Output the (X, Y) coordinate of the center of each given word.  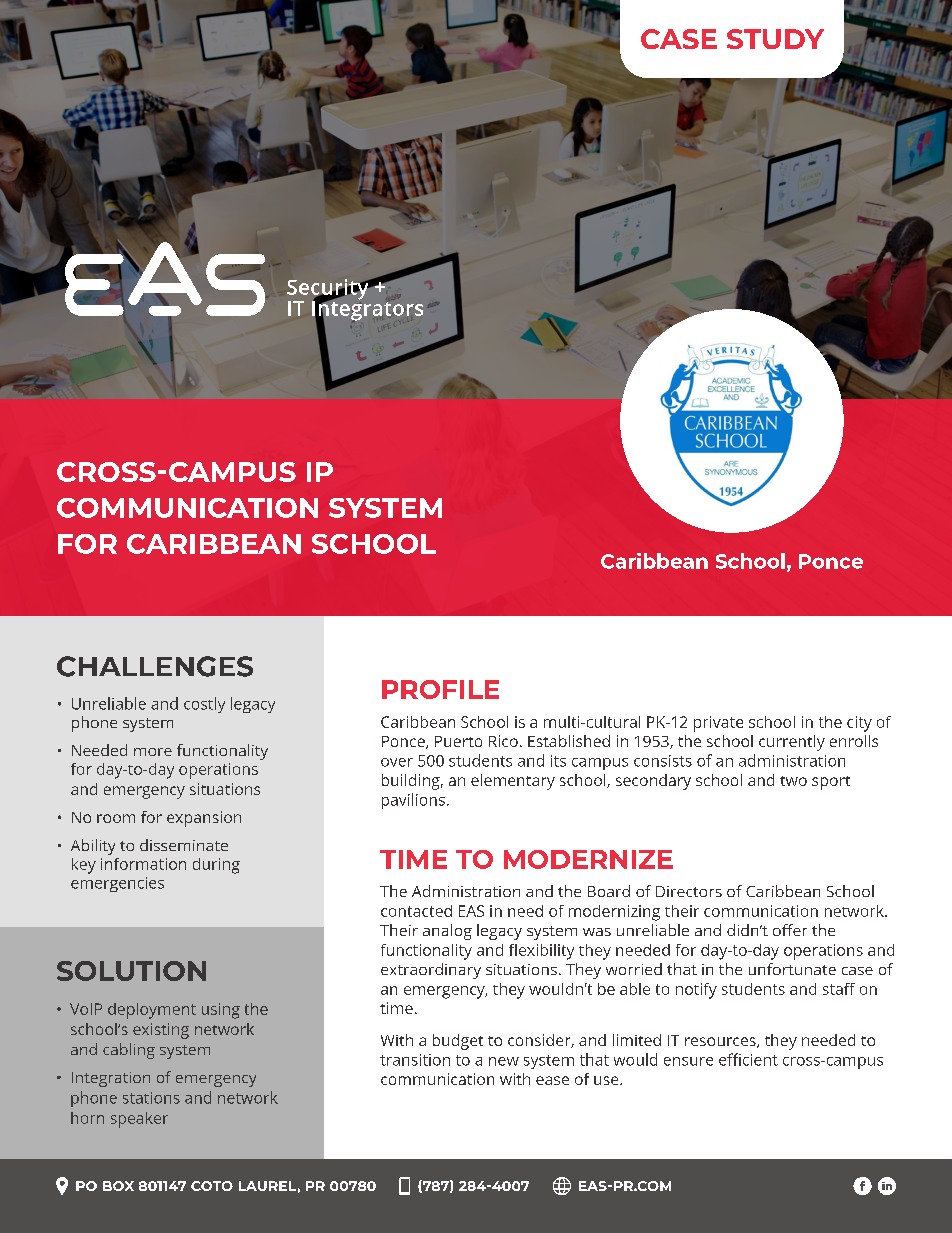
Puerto (458, 741)
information (143, 864)
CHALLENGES (155, 666)
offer (790, 930)
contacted (416, 911)
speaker (139, 1120)
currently (792, 743)
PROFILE (440, 689)
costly (204, 705)
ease (552, 1080)
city (859, 724)
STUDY (775, 39)
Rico (503, 741)
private (718, 724)
